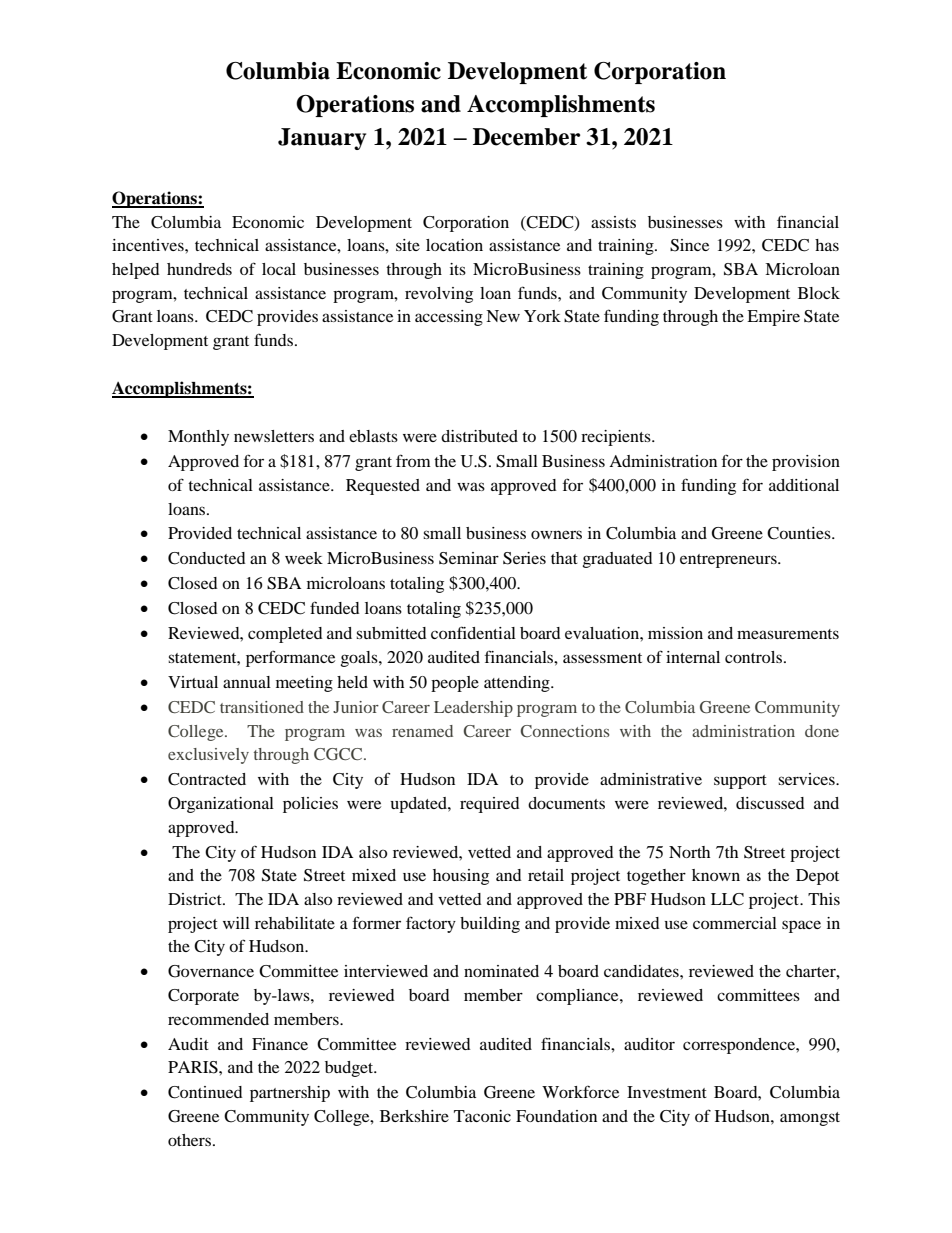 This screenshot has height=1233, width=952. Describe the element at coordinates (414, 1116) in the screenshot. I see `Berkshire` at that location.
